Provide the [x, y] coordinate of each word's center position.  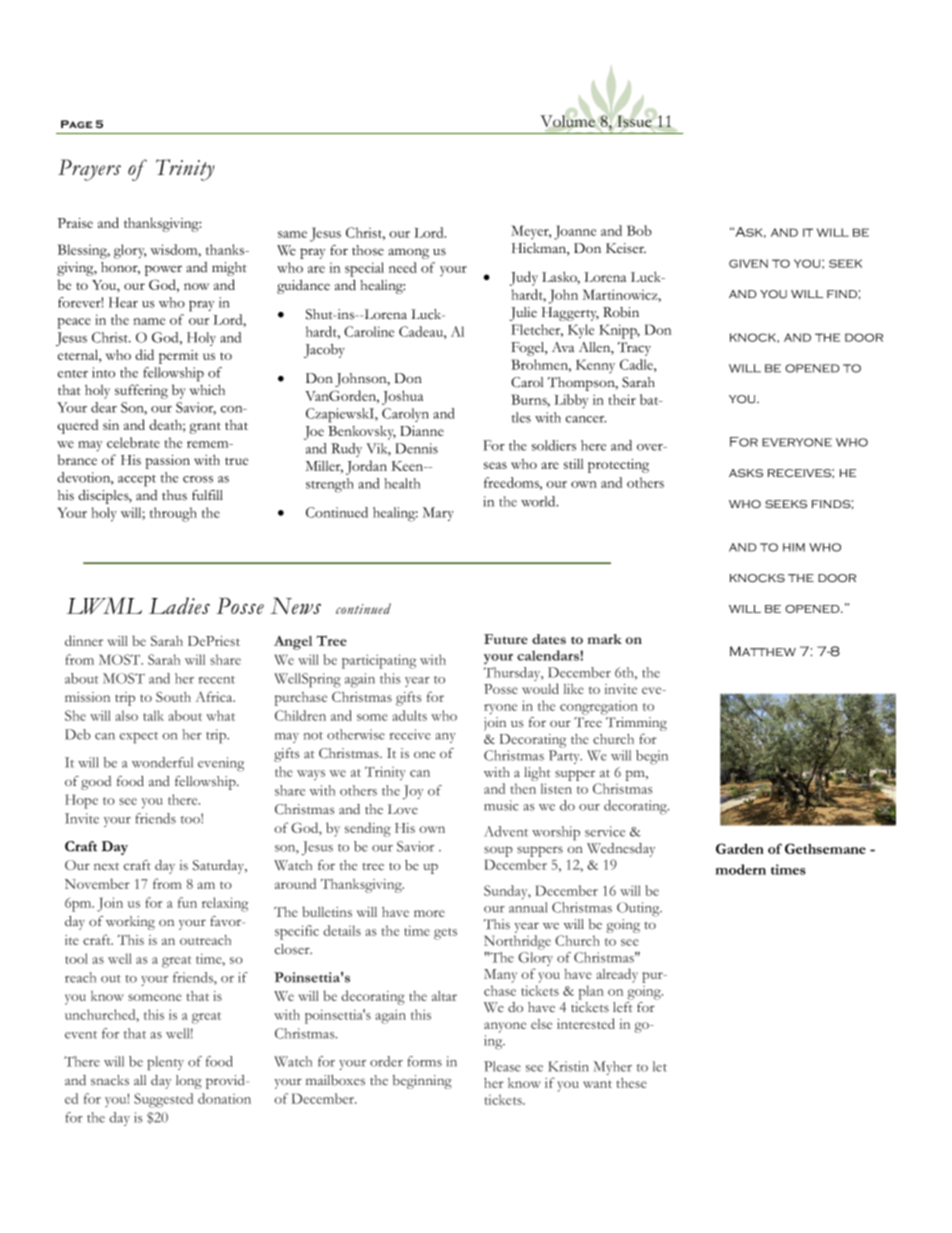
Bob [639, 230]
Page [77, 124]
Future [506, 639]
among [408, 253]
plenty [165, 1063]
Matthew [763, 651]
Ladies [179, 606]
